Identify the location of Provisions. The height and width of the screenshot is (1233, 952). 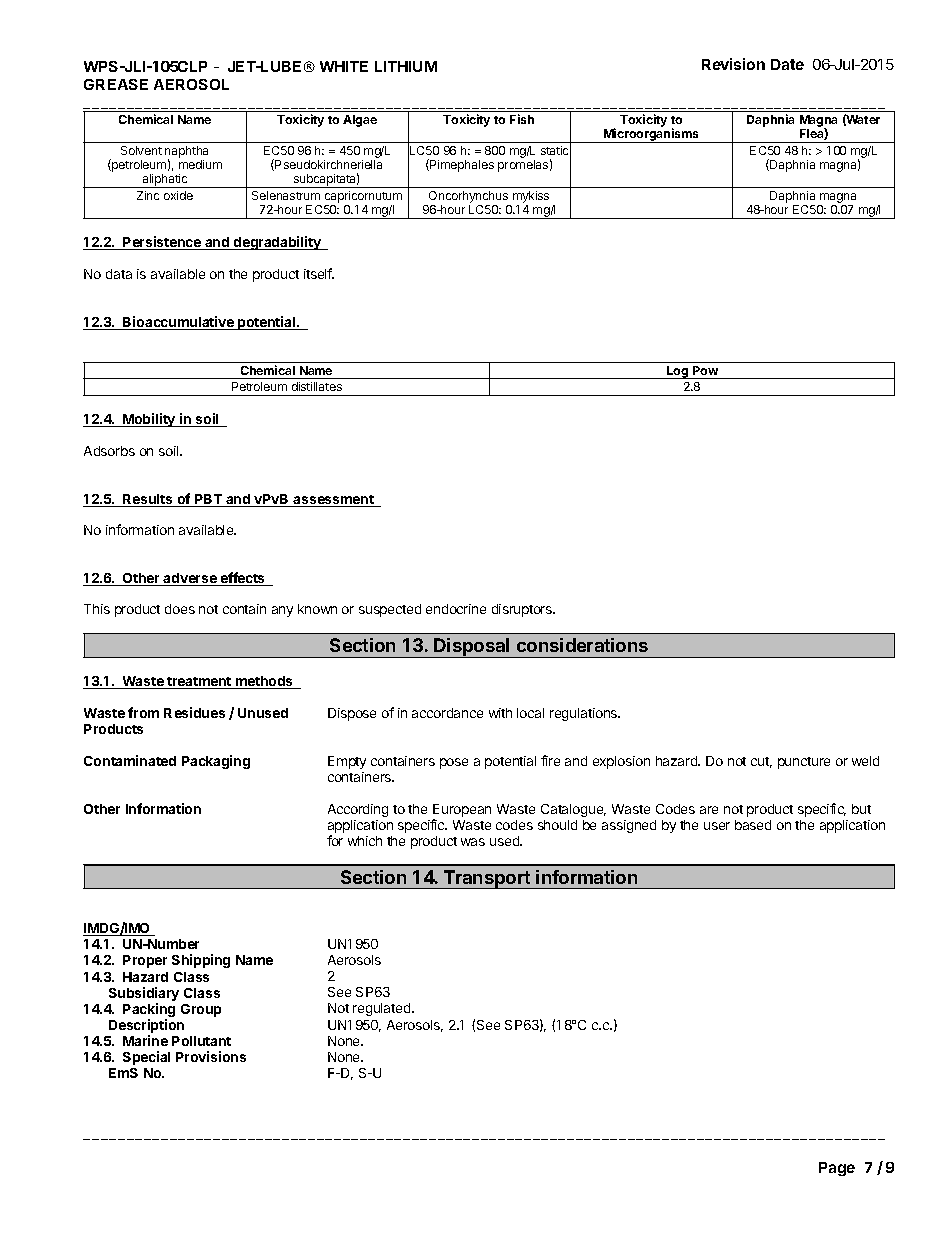
(211, 1056).
